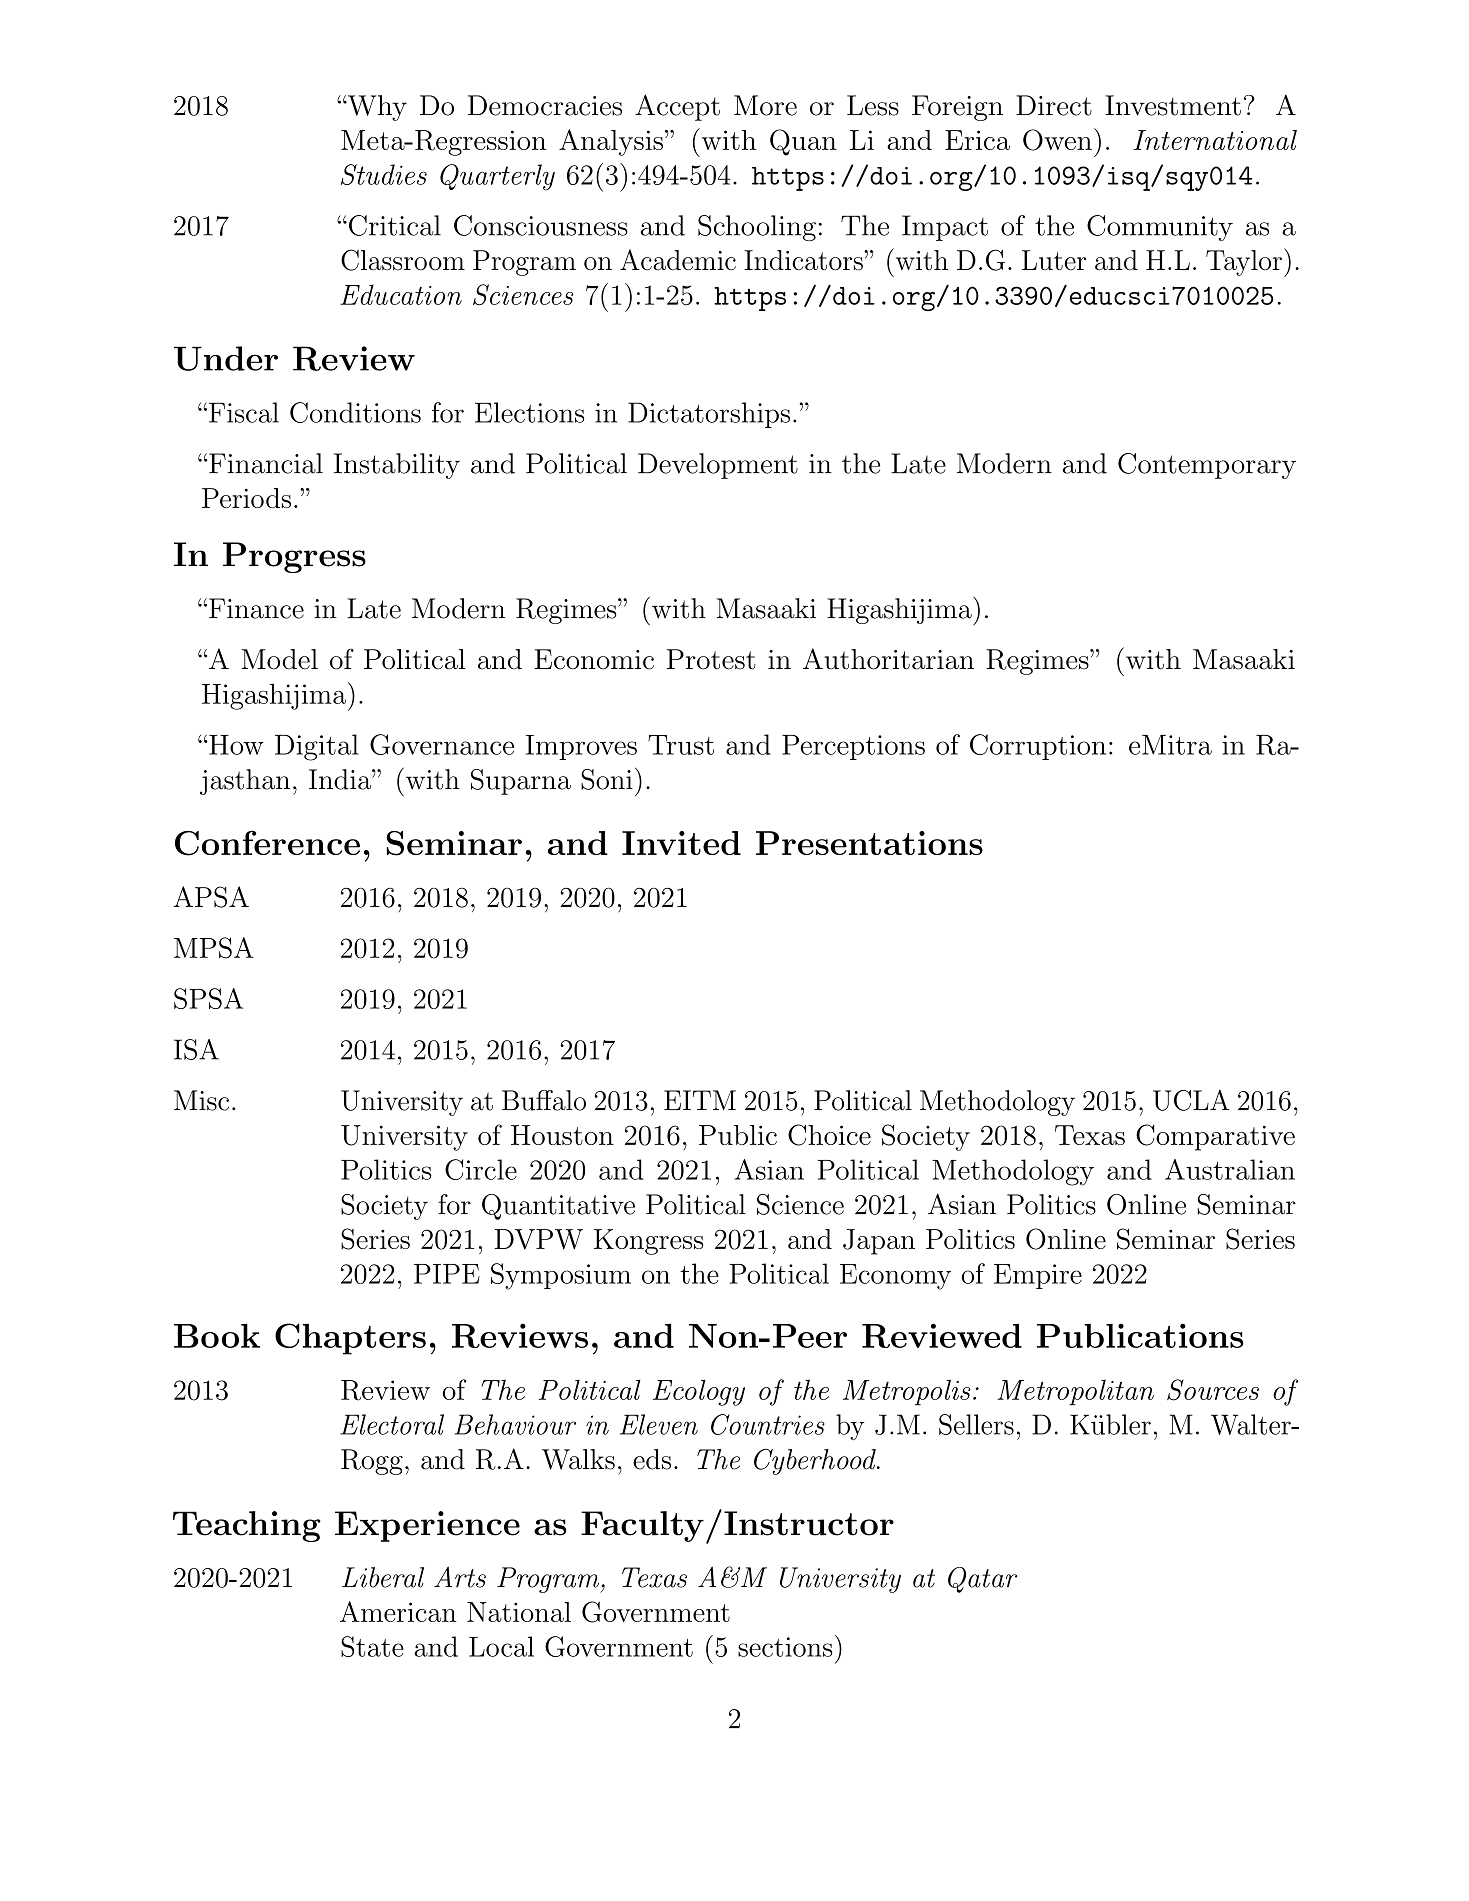 The image size is (1469, 1901). What do you see at coordinates (383, 1577) in the image?
I see `Liberal` at bounding box center [383, 1577].
